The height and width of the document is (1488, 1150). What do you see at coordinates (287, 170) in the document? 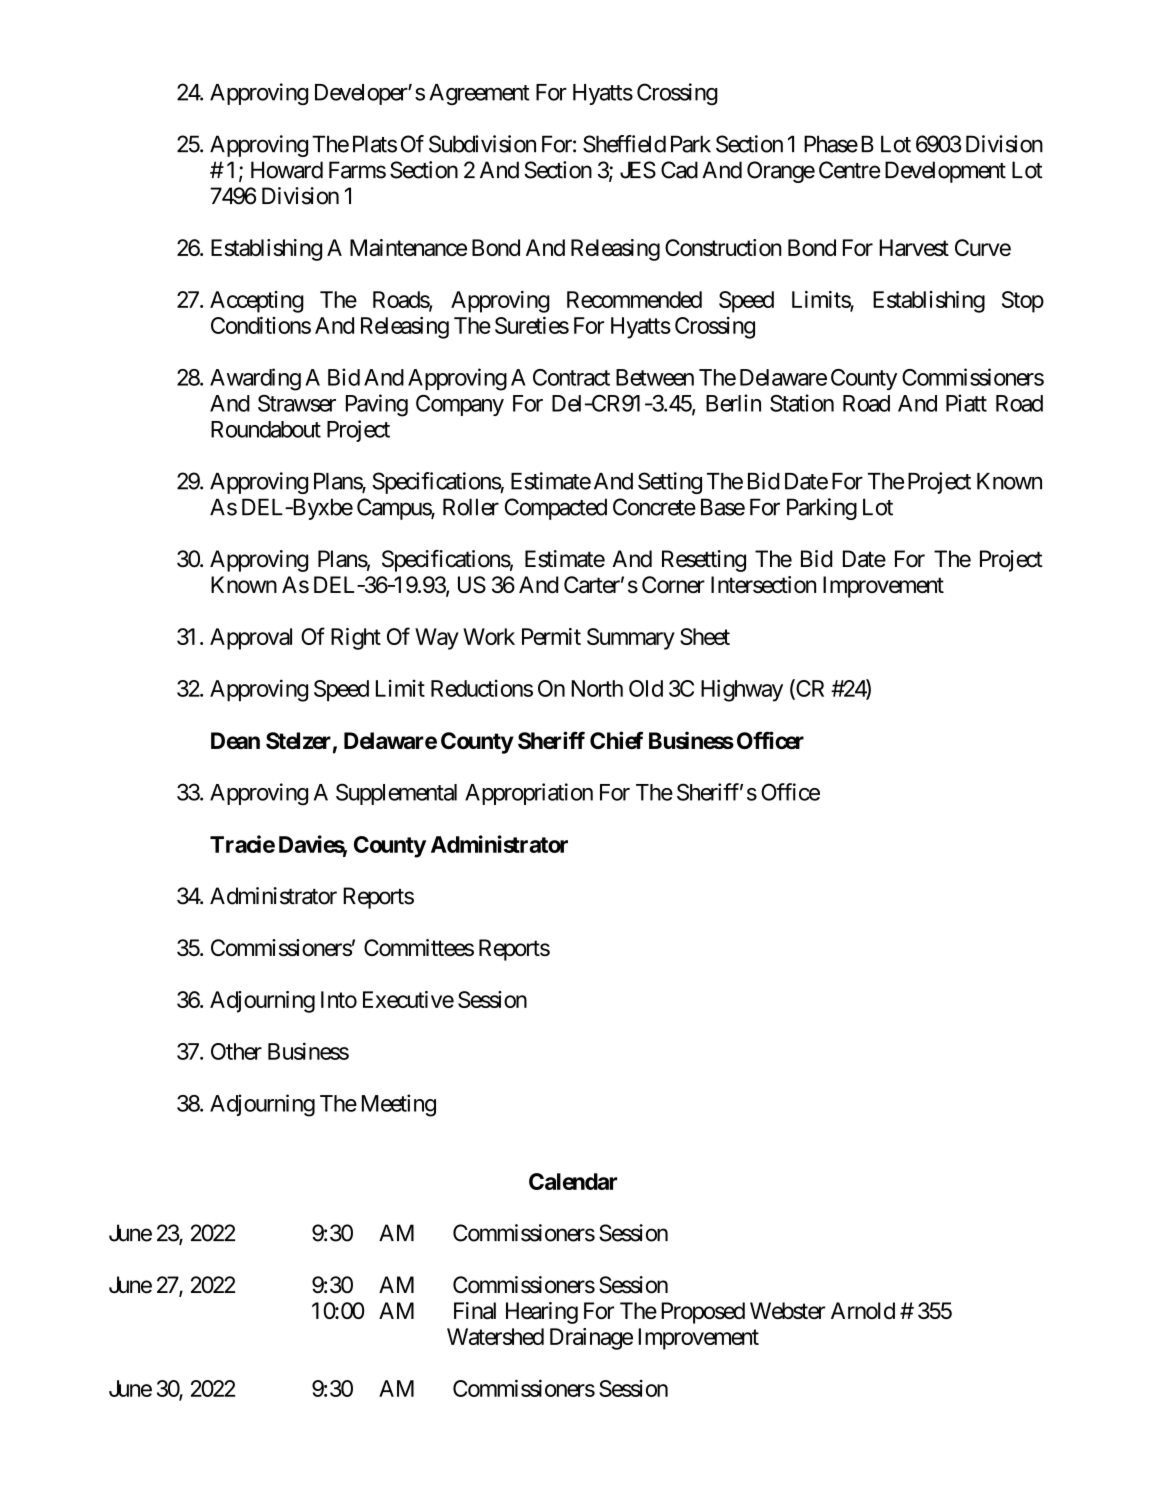
I see `Howard` at bounding box center [287, 170].
